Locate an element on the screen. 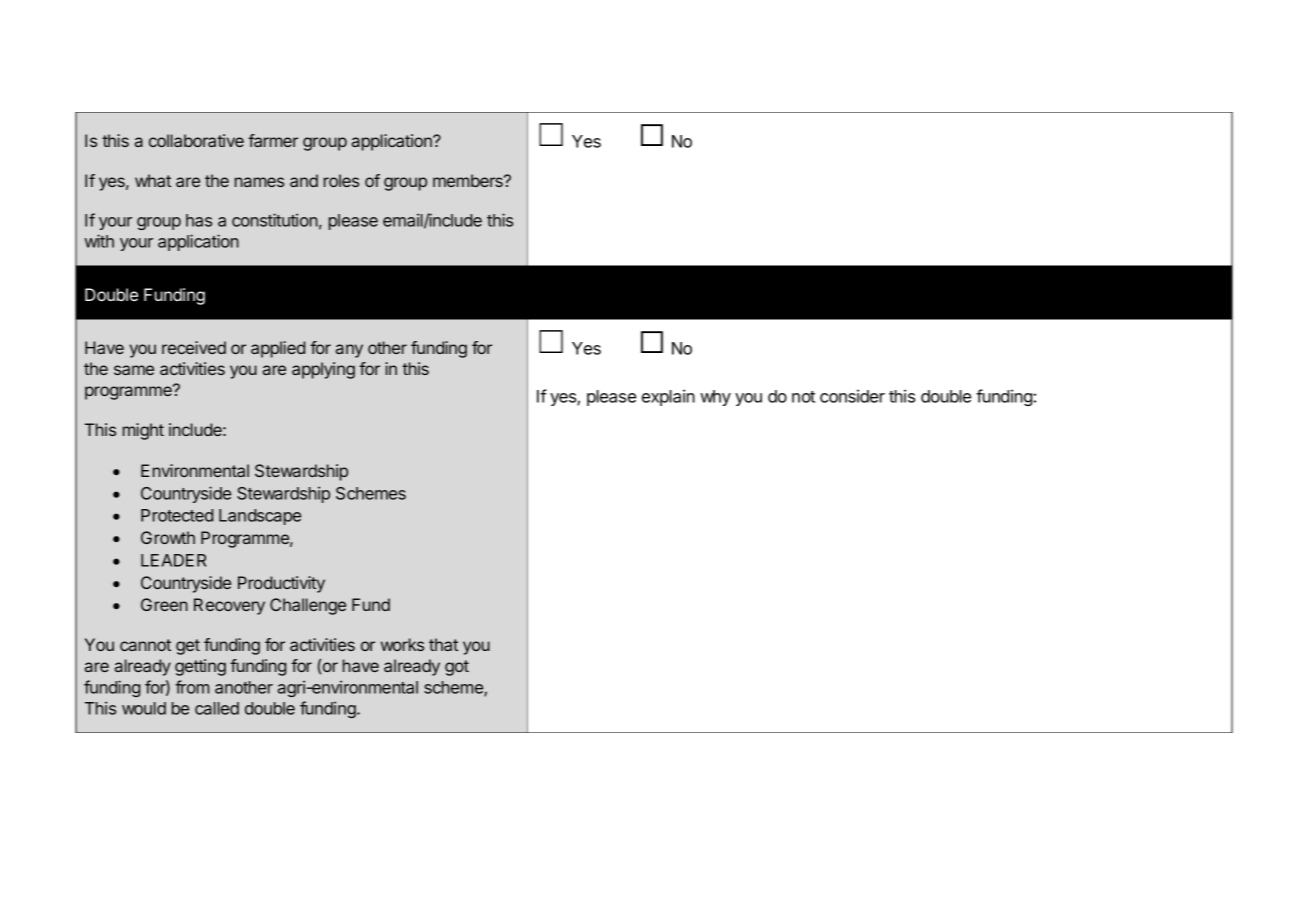 The image size is (1308, 924). that is located at coordinates (443, 644).
